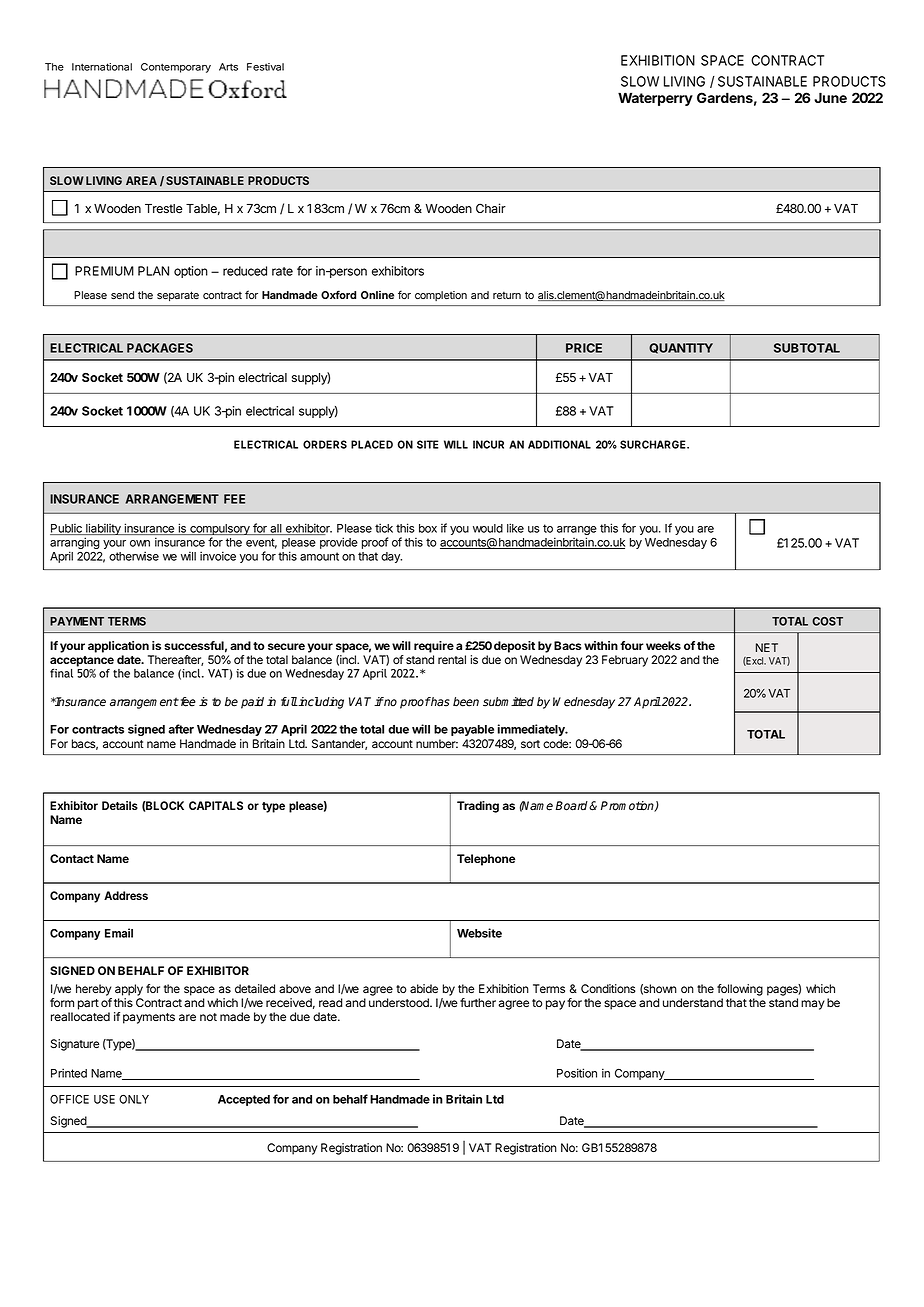 This image has height=1307, width=924. What do you see at coordinates (478, 1002) in the image?
I see `further` at bounding box center [478, 1002].
